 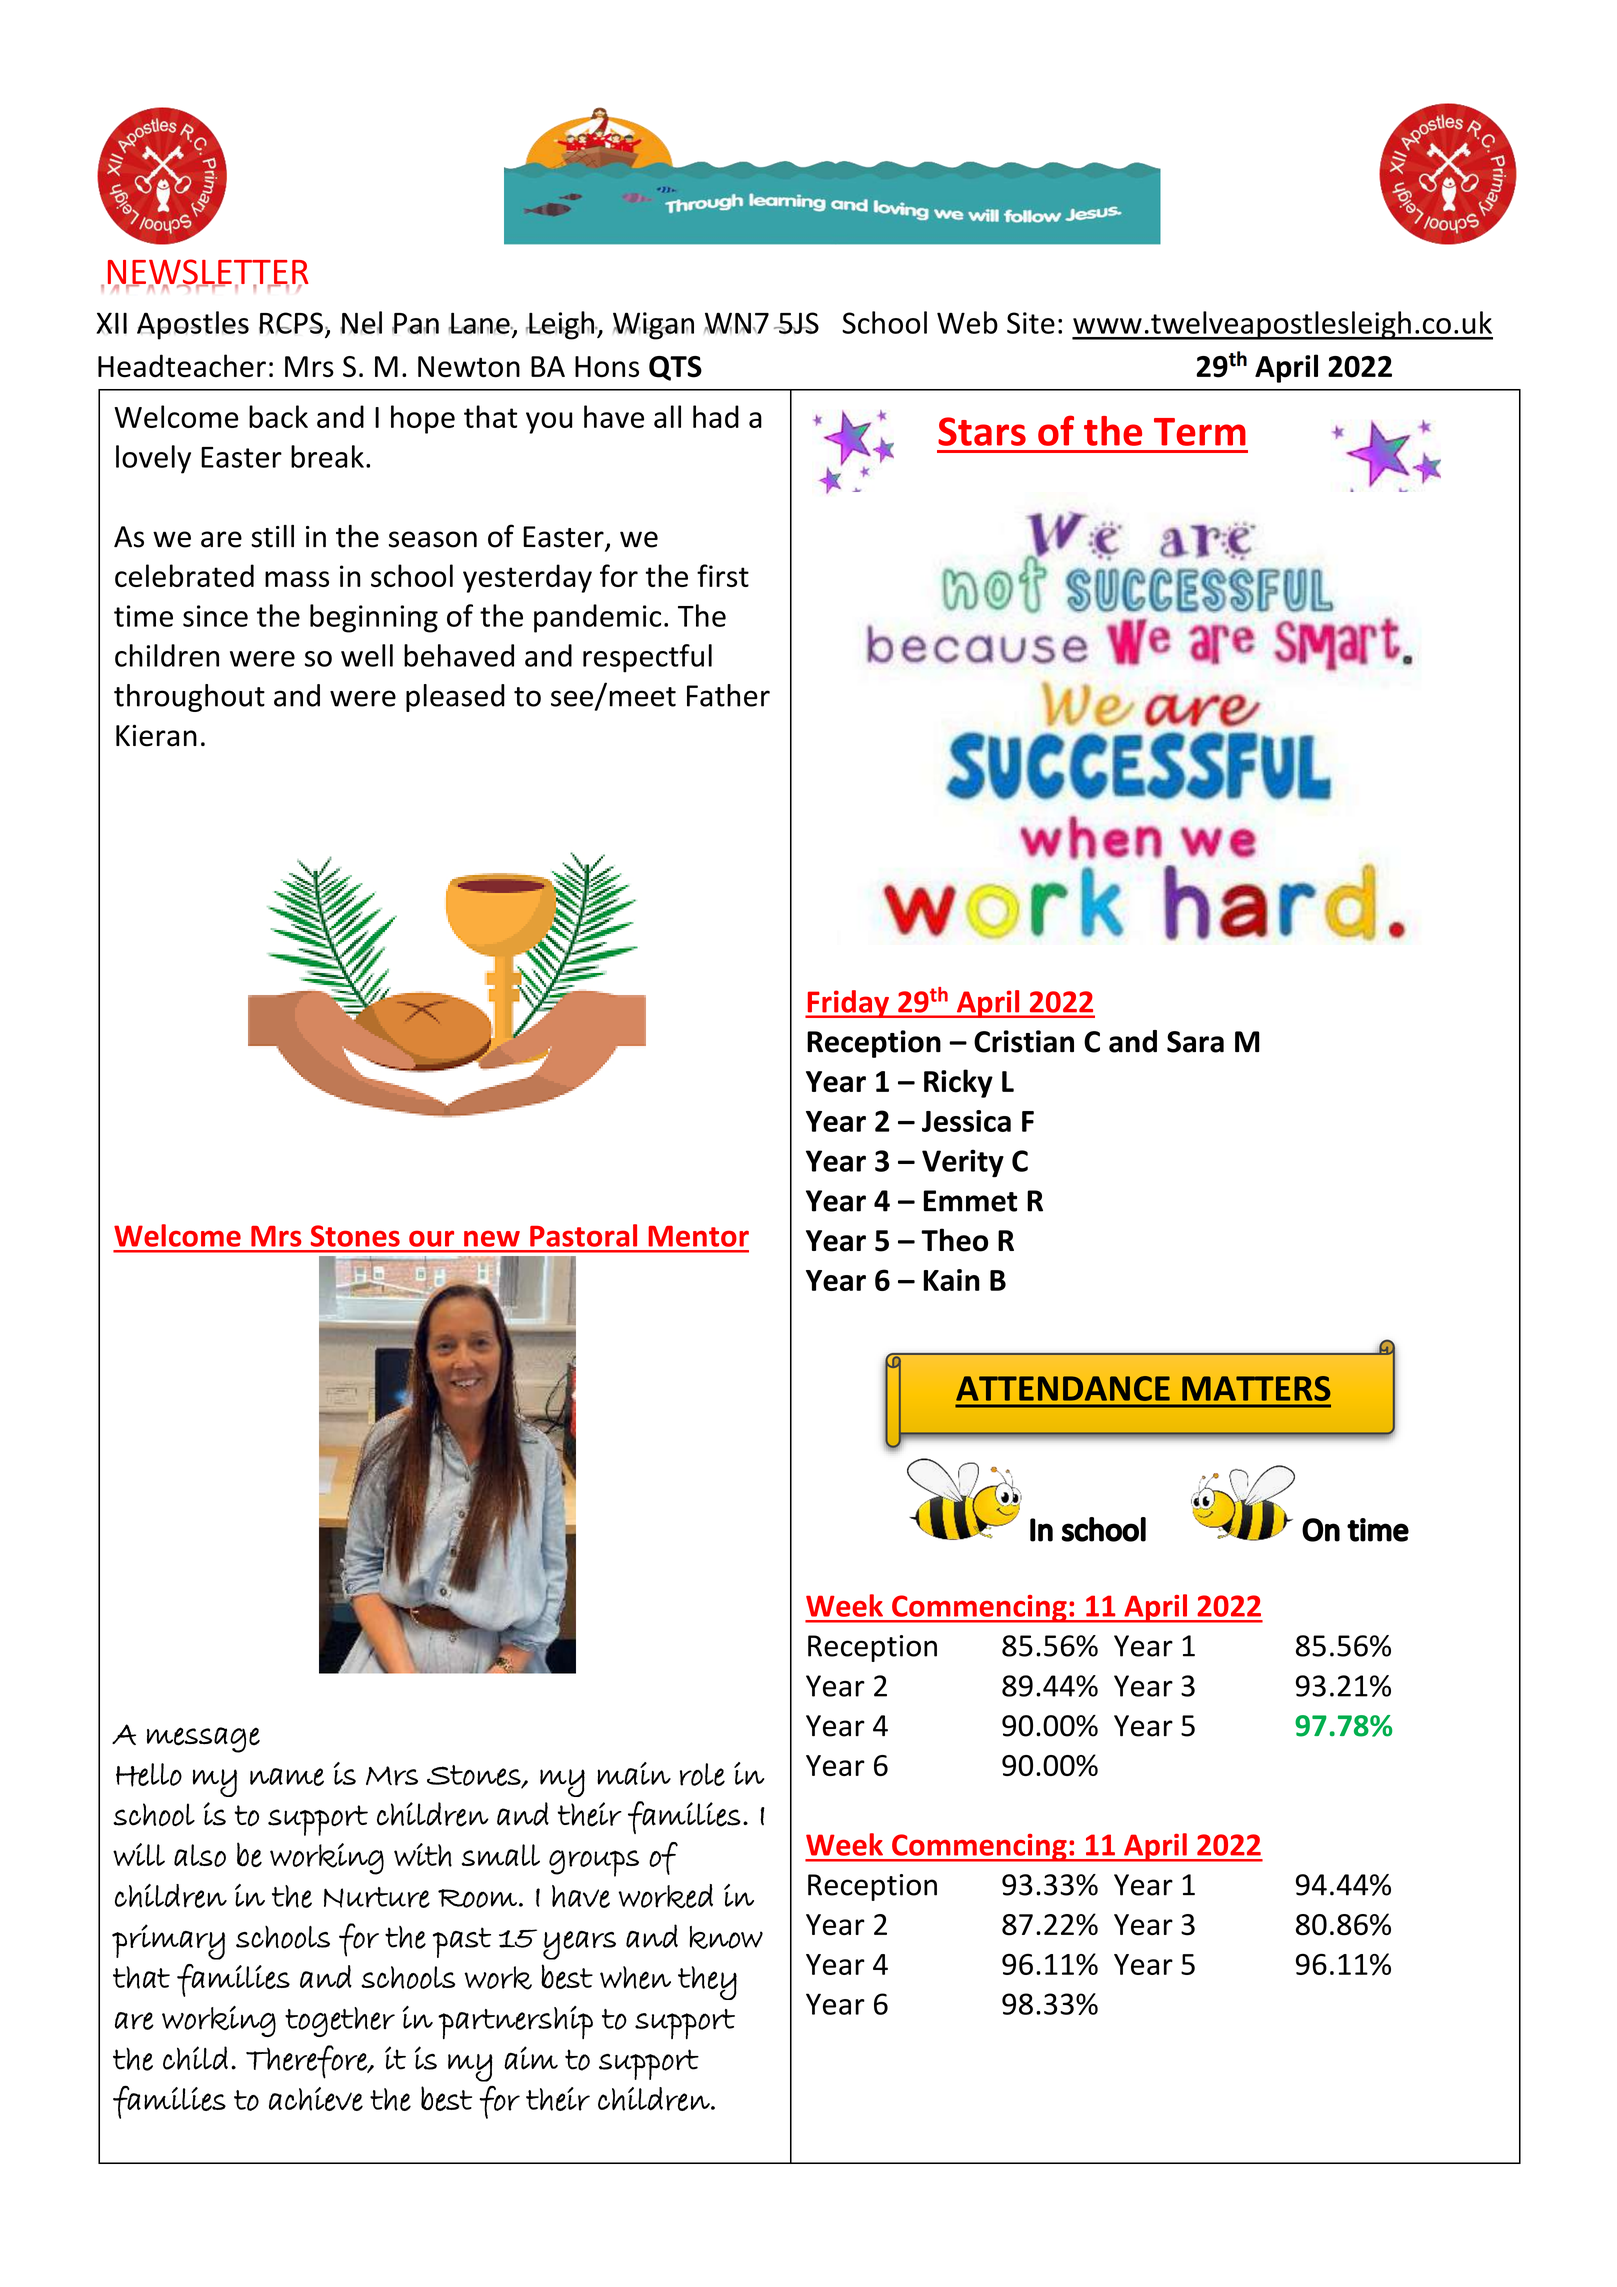 I want to click on message, so click(x=203, y=1740).
